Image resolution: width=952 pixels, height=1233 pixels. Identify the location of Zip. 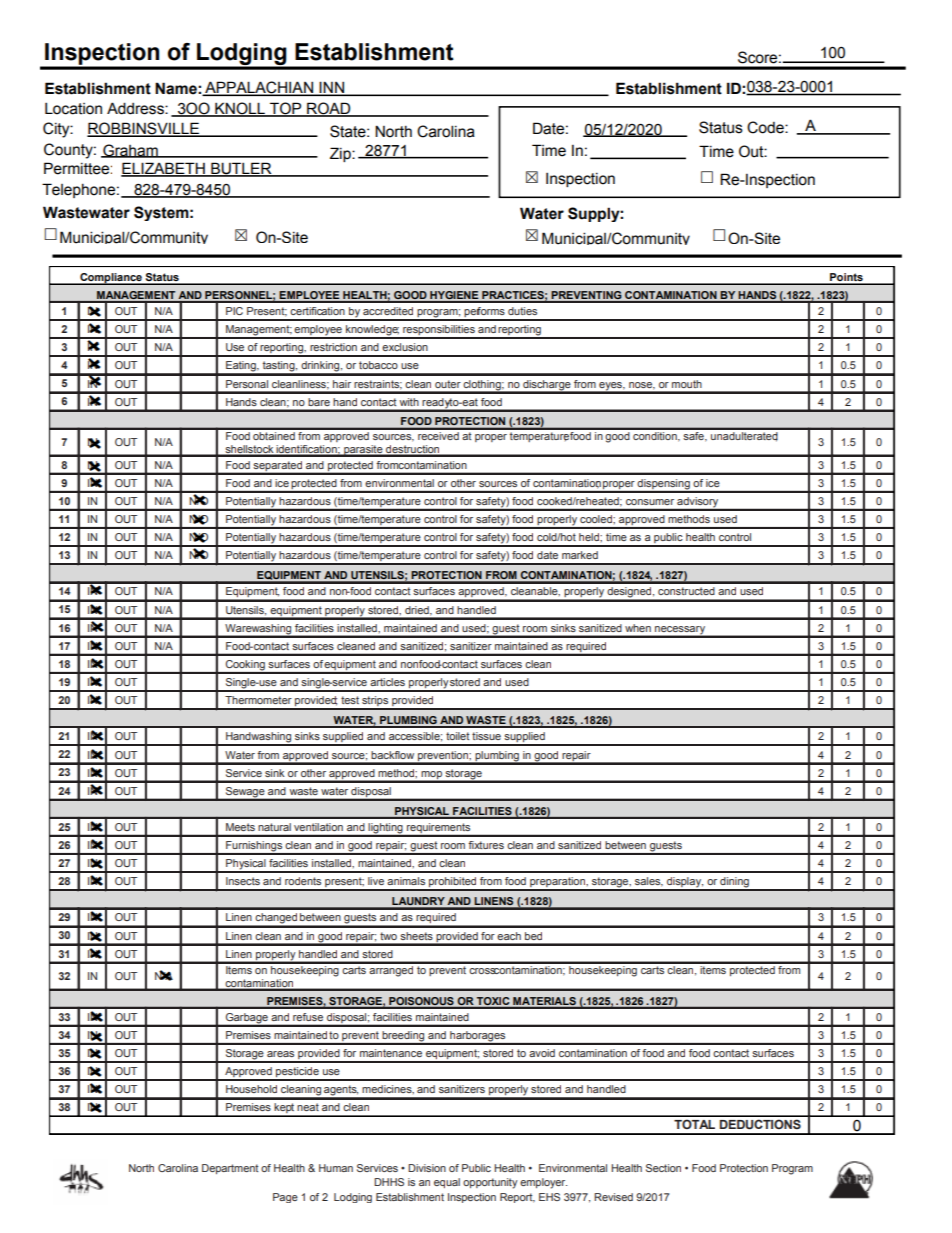
(341, 154).
